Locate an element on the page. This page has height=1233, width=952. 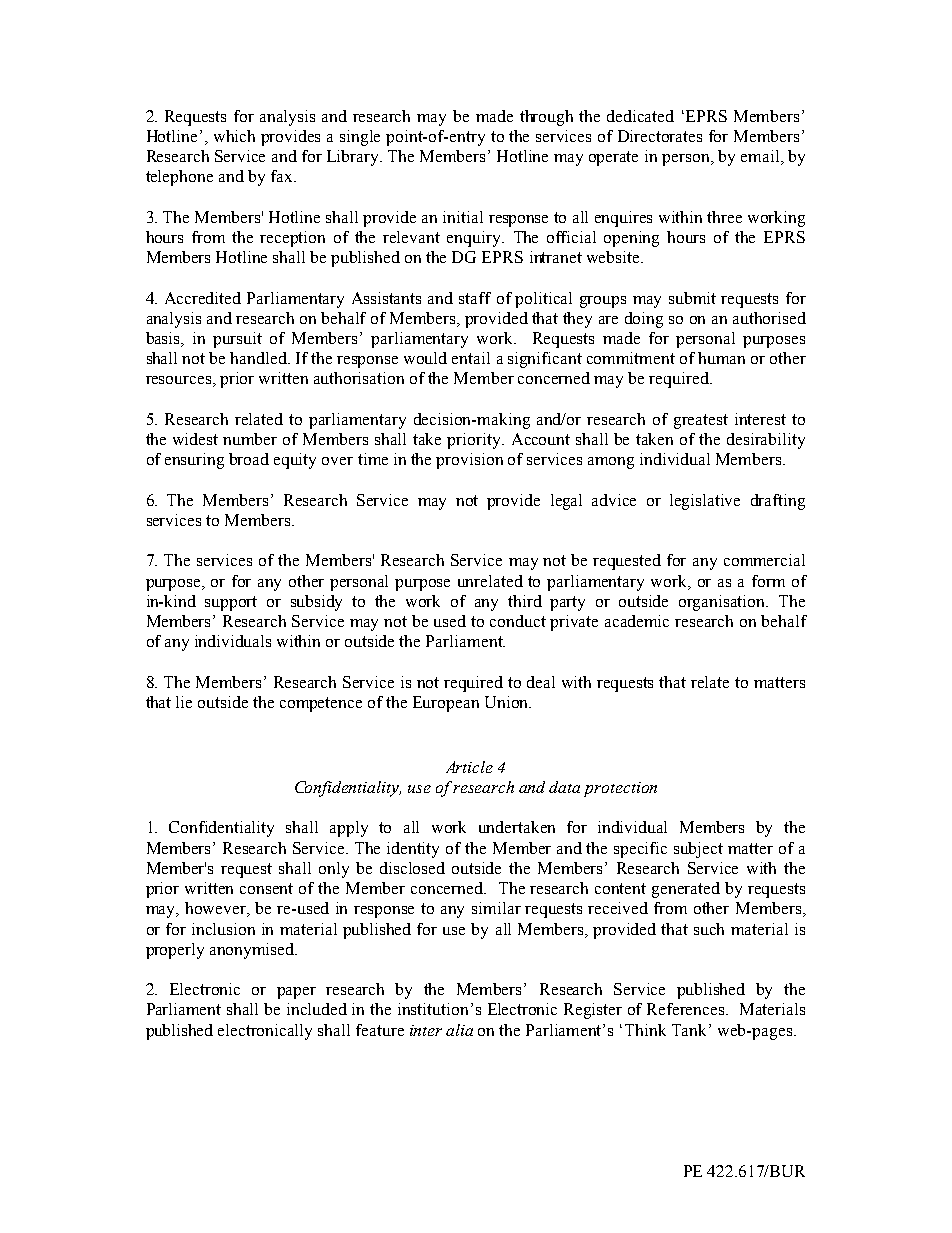
through is located at coordinates (546, 118).
